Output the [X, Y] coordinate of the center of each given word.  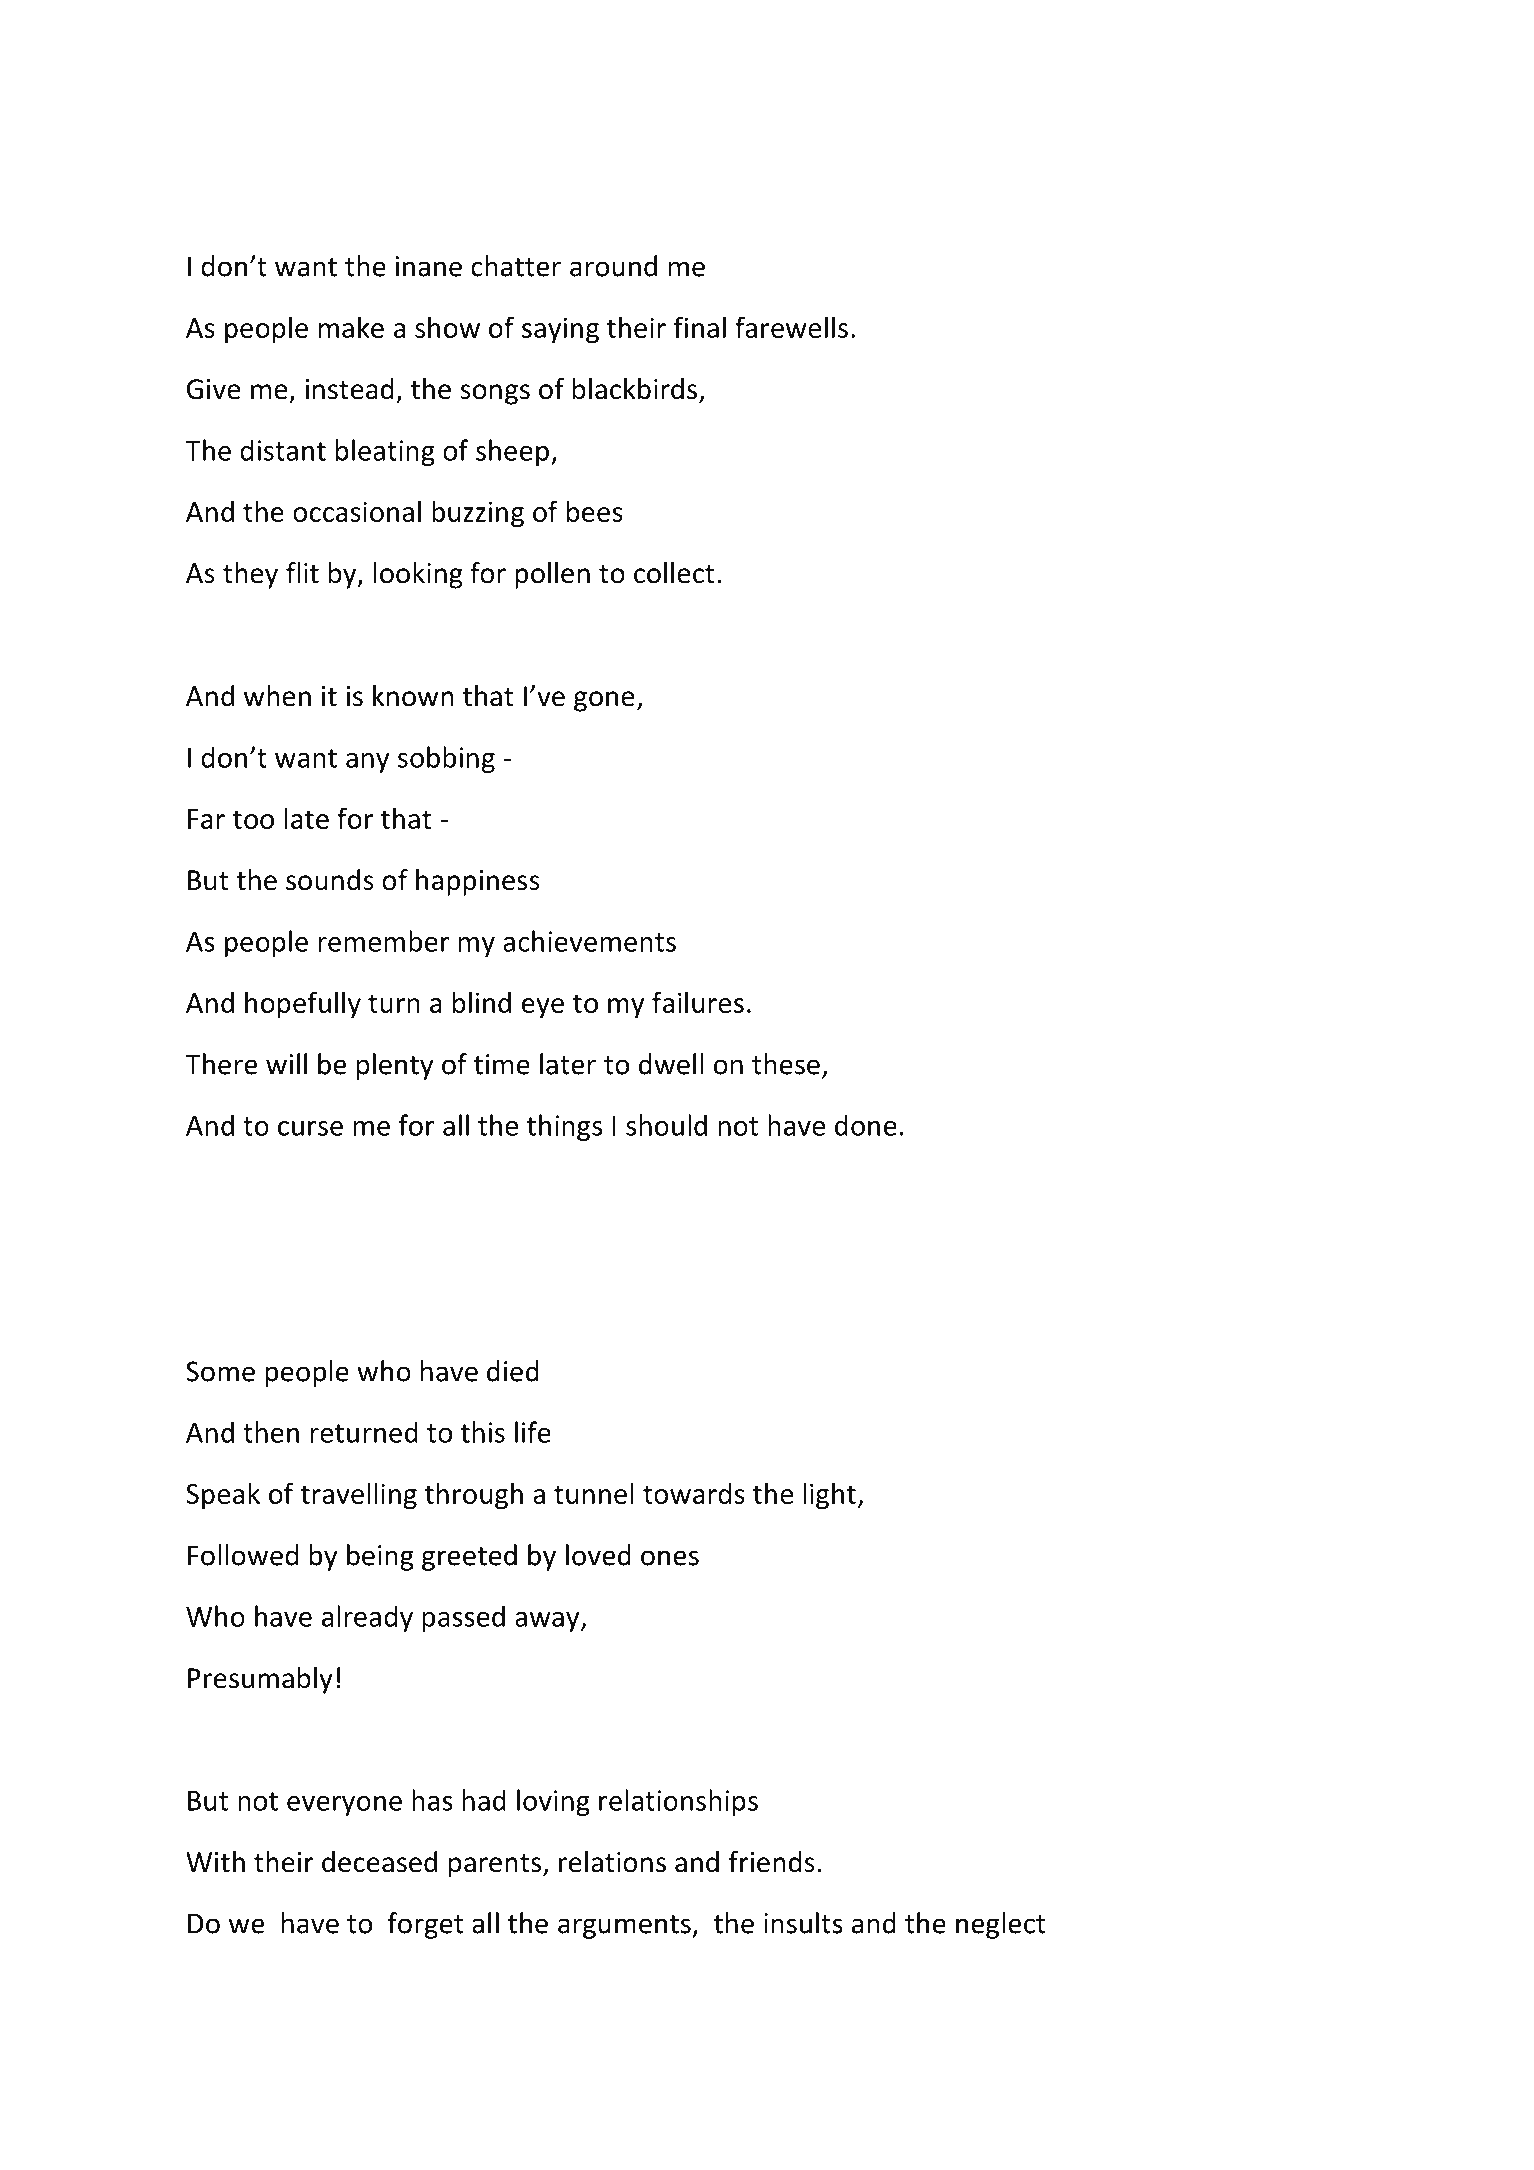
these [786, 1064]
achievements [589, 941]
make [351, 327]
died [513, 1371]
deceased [379, 1862]
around [613, 266]
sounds [330, 880]
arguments [625, 1927]
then [271, 1432]
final [700, 327]
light [831, 1496]
